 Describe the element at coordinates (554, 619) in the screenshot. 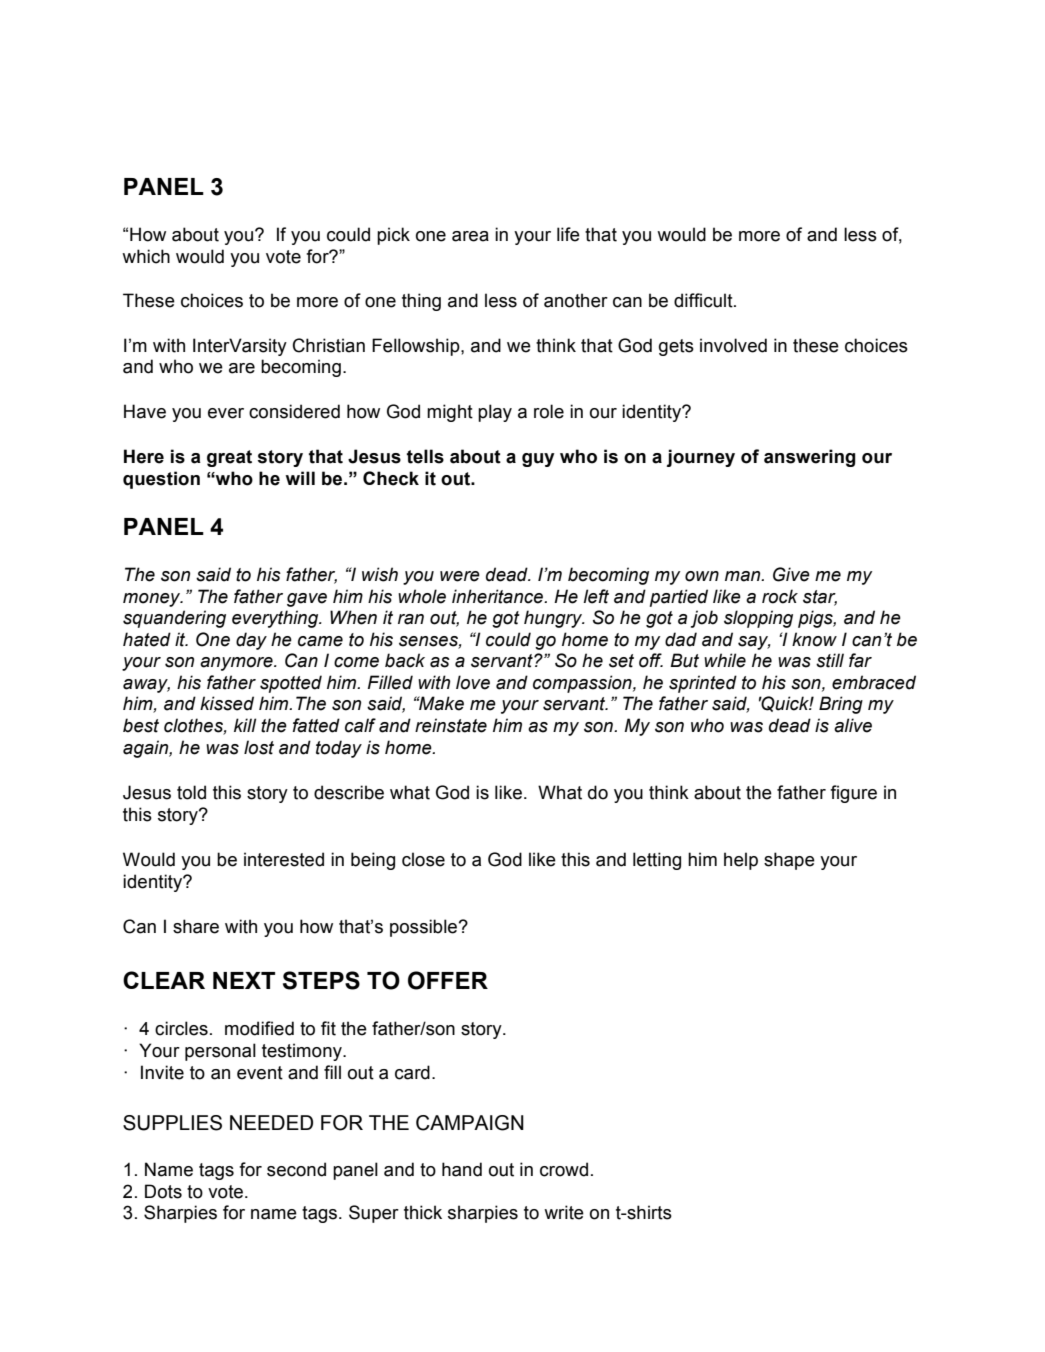

I see `hungry` at that location.
